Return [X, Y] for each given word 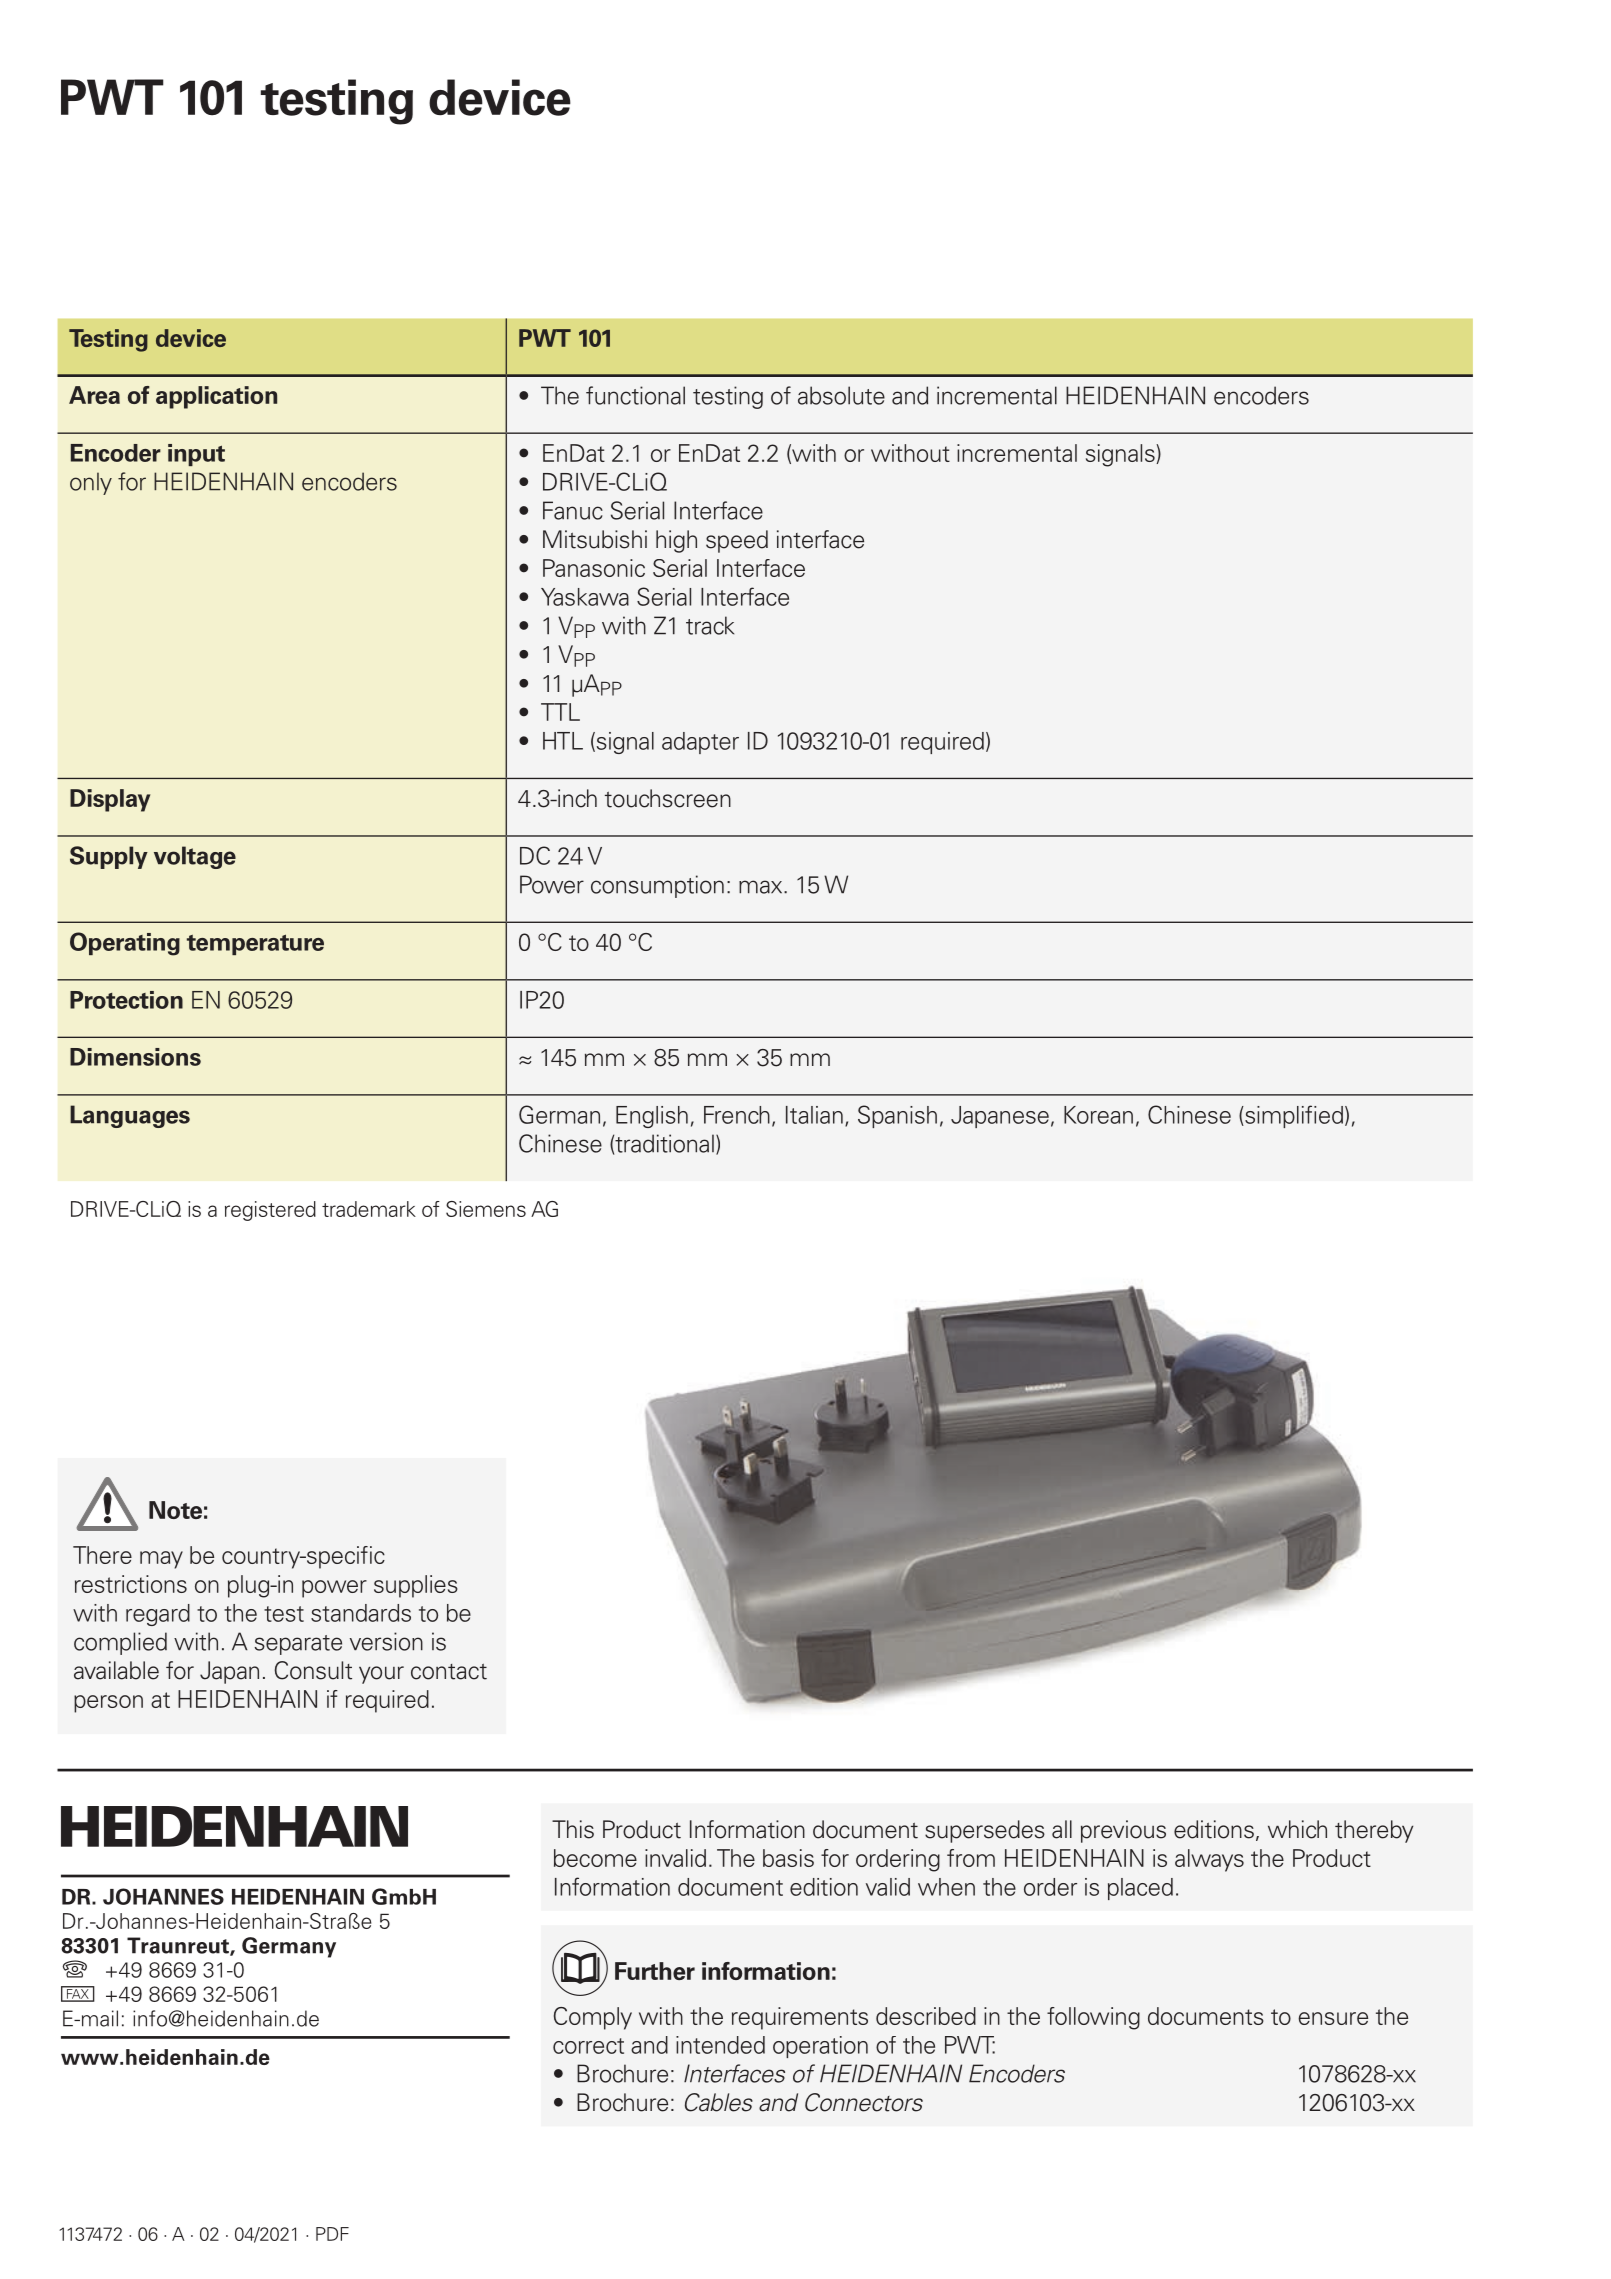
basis [788, 1858]
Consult [313, 1670]
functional [635, 395]
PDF [332, 2234]
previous [1123, 1831]
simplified [1293, 1116]
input [196, 455]
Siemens [486, 1209]
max [762, 887]
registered [270, 1211]
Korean [1098, 1115]
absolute [841, 395]
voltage [195, 857]
